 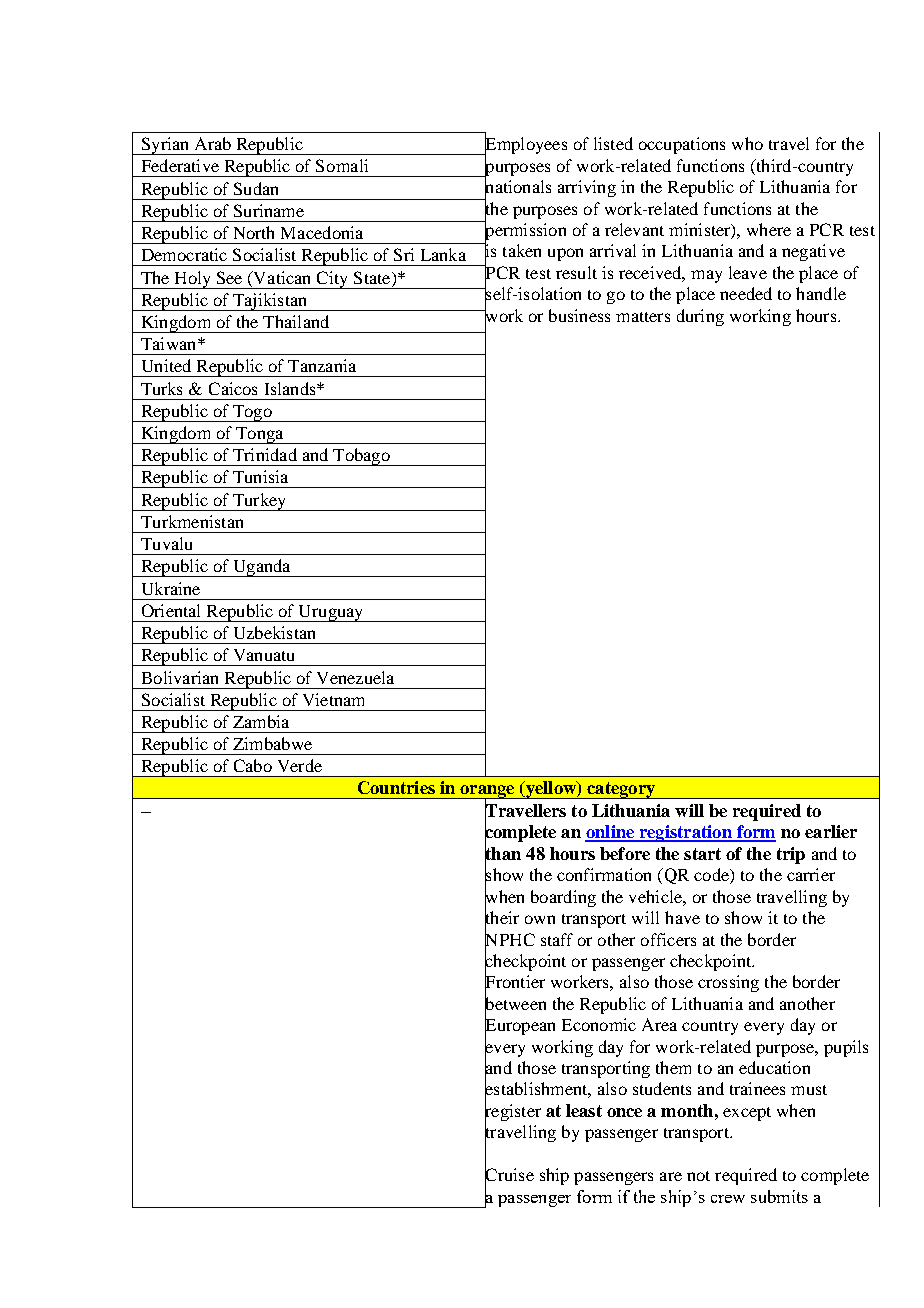 I want to click on Sudan, so click(x=256, y=188).
